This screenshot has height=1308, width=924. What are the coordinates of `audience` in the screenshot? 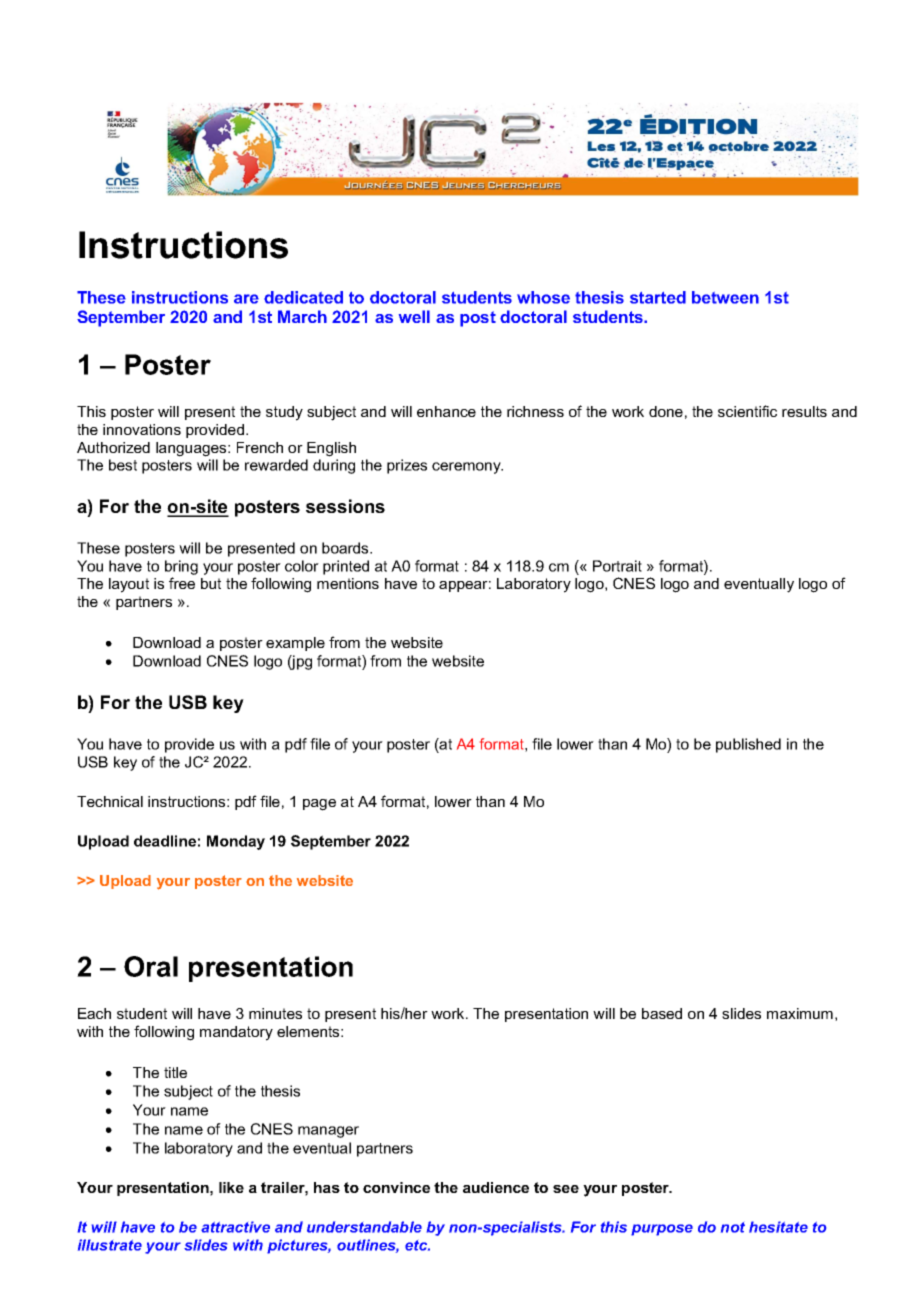 It's located at (496, 1187).
